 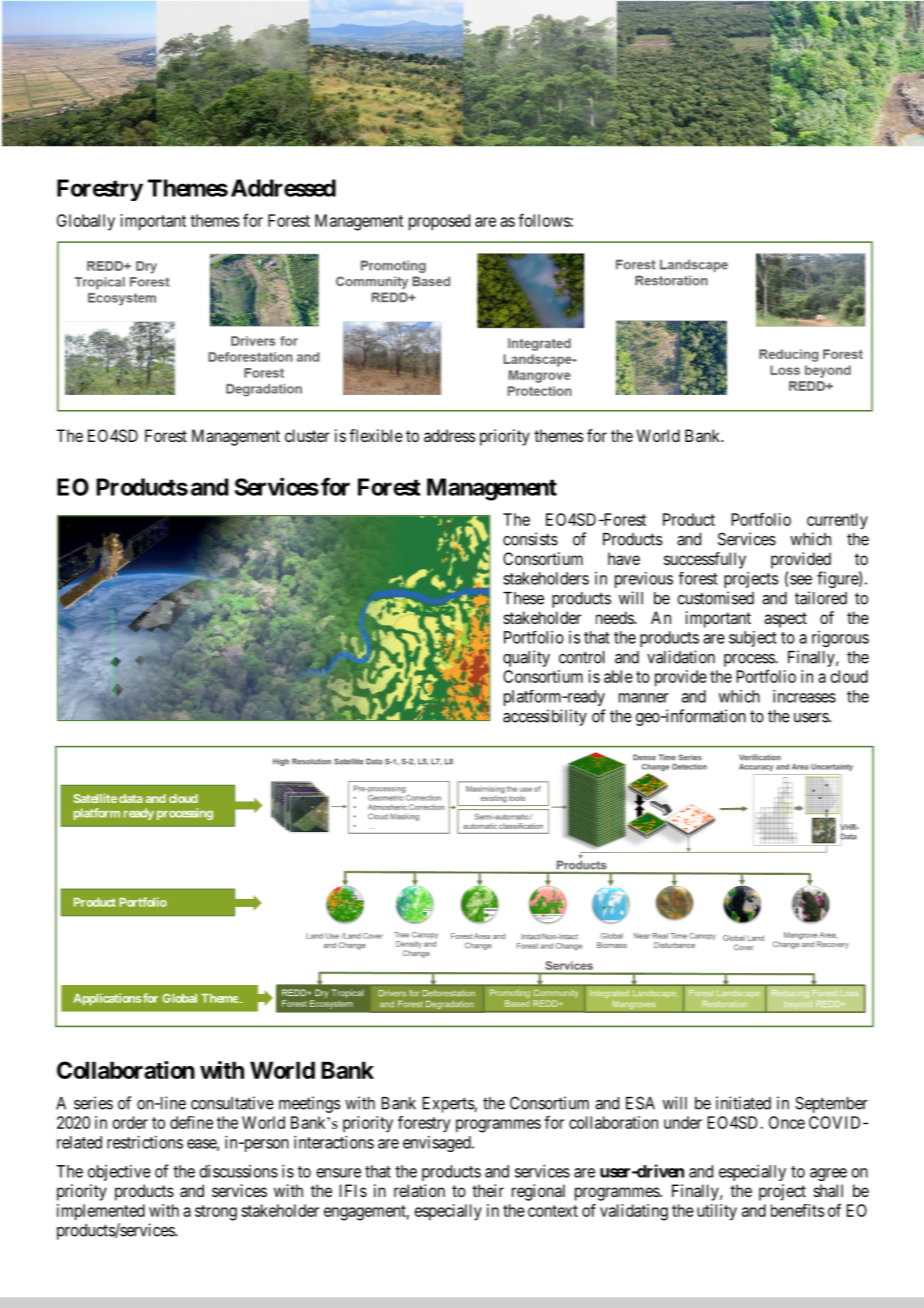 I want to click on their, so click(x=488, y=1190).
